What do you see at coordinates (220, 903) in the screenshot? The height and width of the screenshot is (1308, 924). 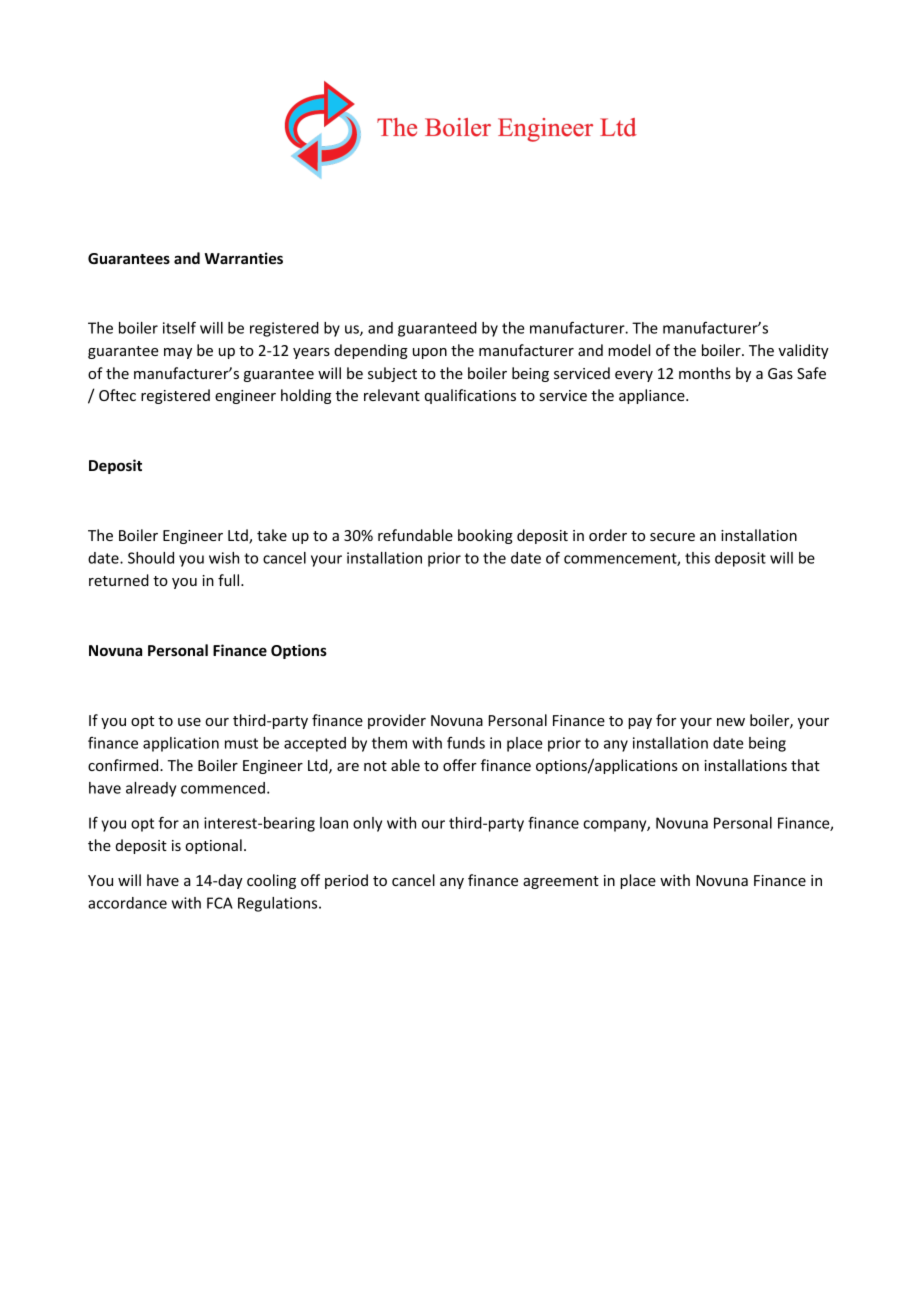 I see `FCA` at bounding box center [220, 903].
